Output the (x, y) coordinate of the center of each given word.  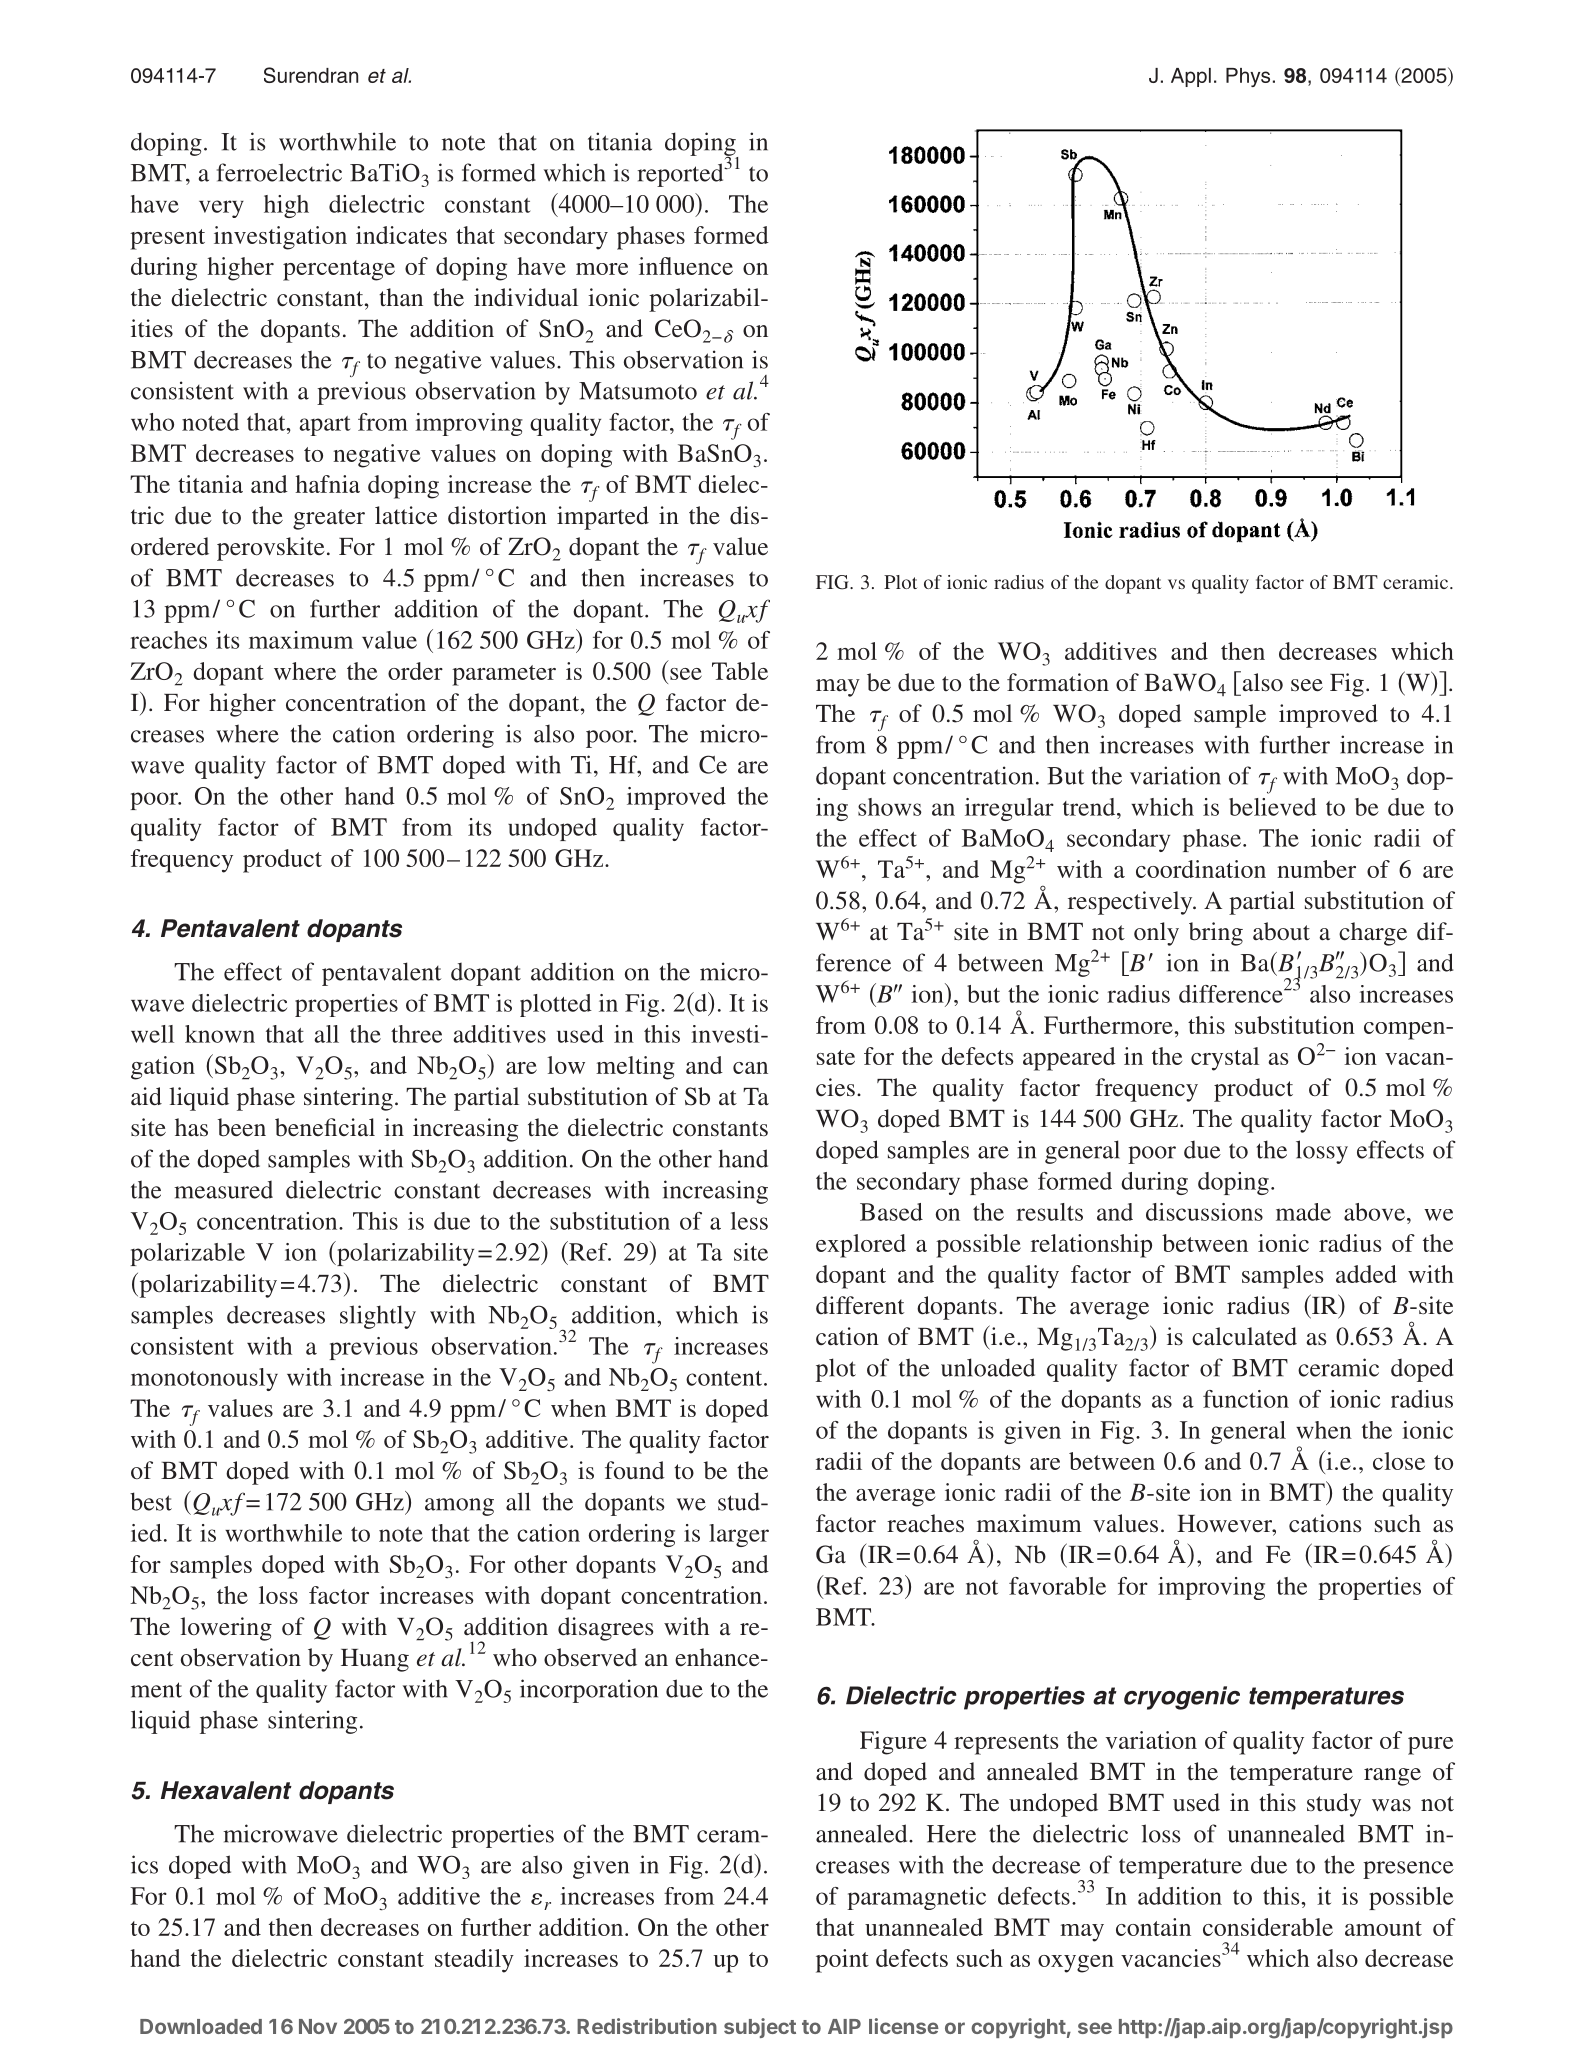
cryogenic (1182, 1698)
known (220, 1034)
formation (1058, 682)
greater (329, 519)
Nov (318, 2026)
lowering (226, 1629)
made (1303, 1212)
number (1316, 869)
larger (739, 1535)
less (749, 1221)
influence (686, 266)
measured (223, 1190)
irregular (1009, 809)
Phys (1248, 77)
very (221, 209)
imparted (603, 518)
